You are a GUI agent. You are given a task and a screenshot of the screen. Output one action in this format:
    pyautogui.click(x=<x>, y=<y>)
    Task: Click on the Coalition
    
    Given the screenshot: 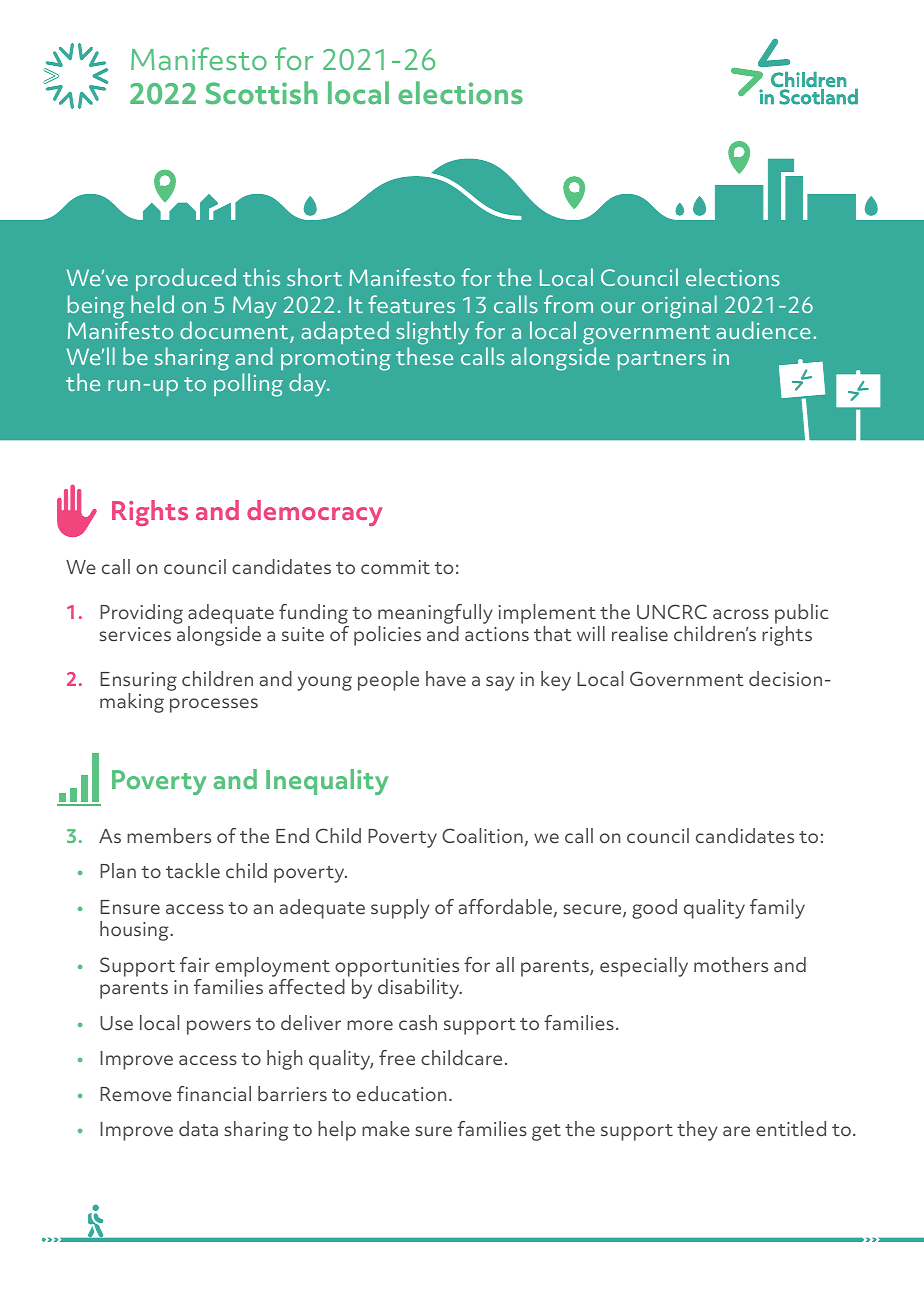 What is the action you would take?
    pyautogui.click(x=482, y=835)
